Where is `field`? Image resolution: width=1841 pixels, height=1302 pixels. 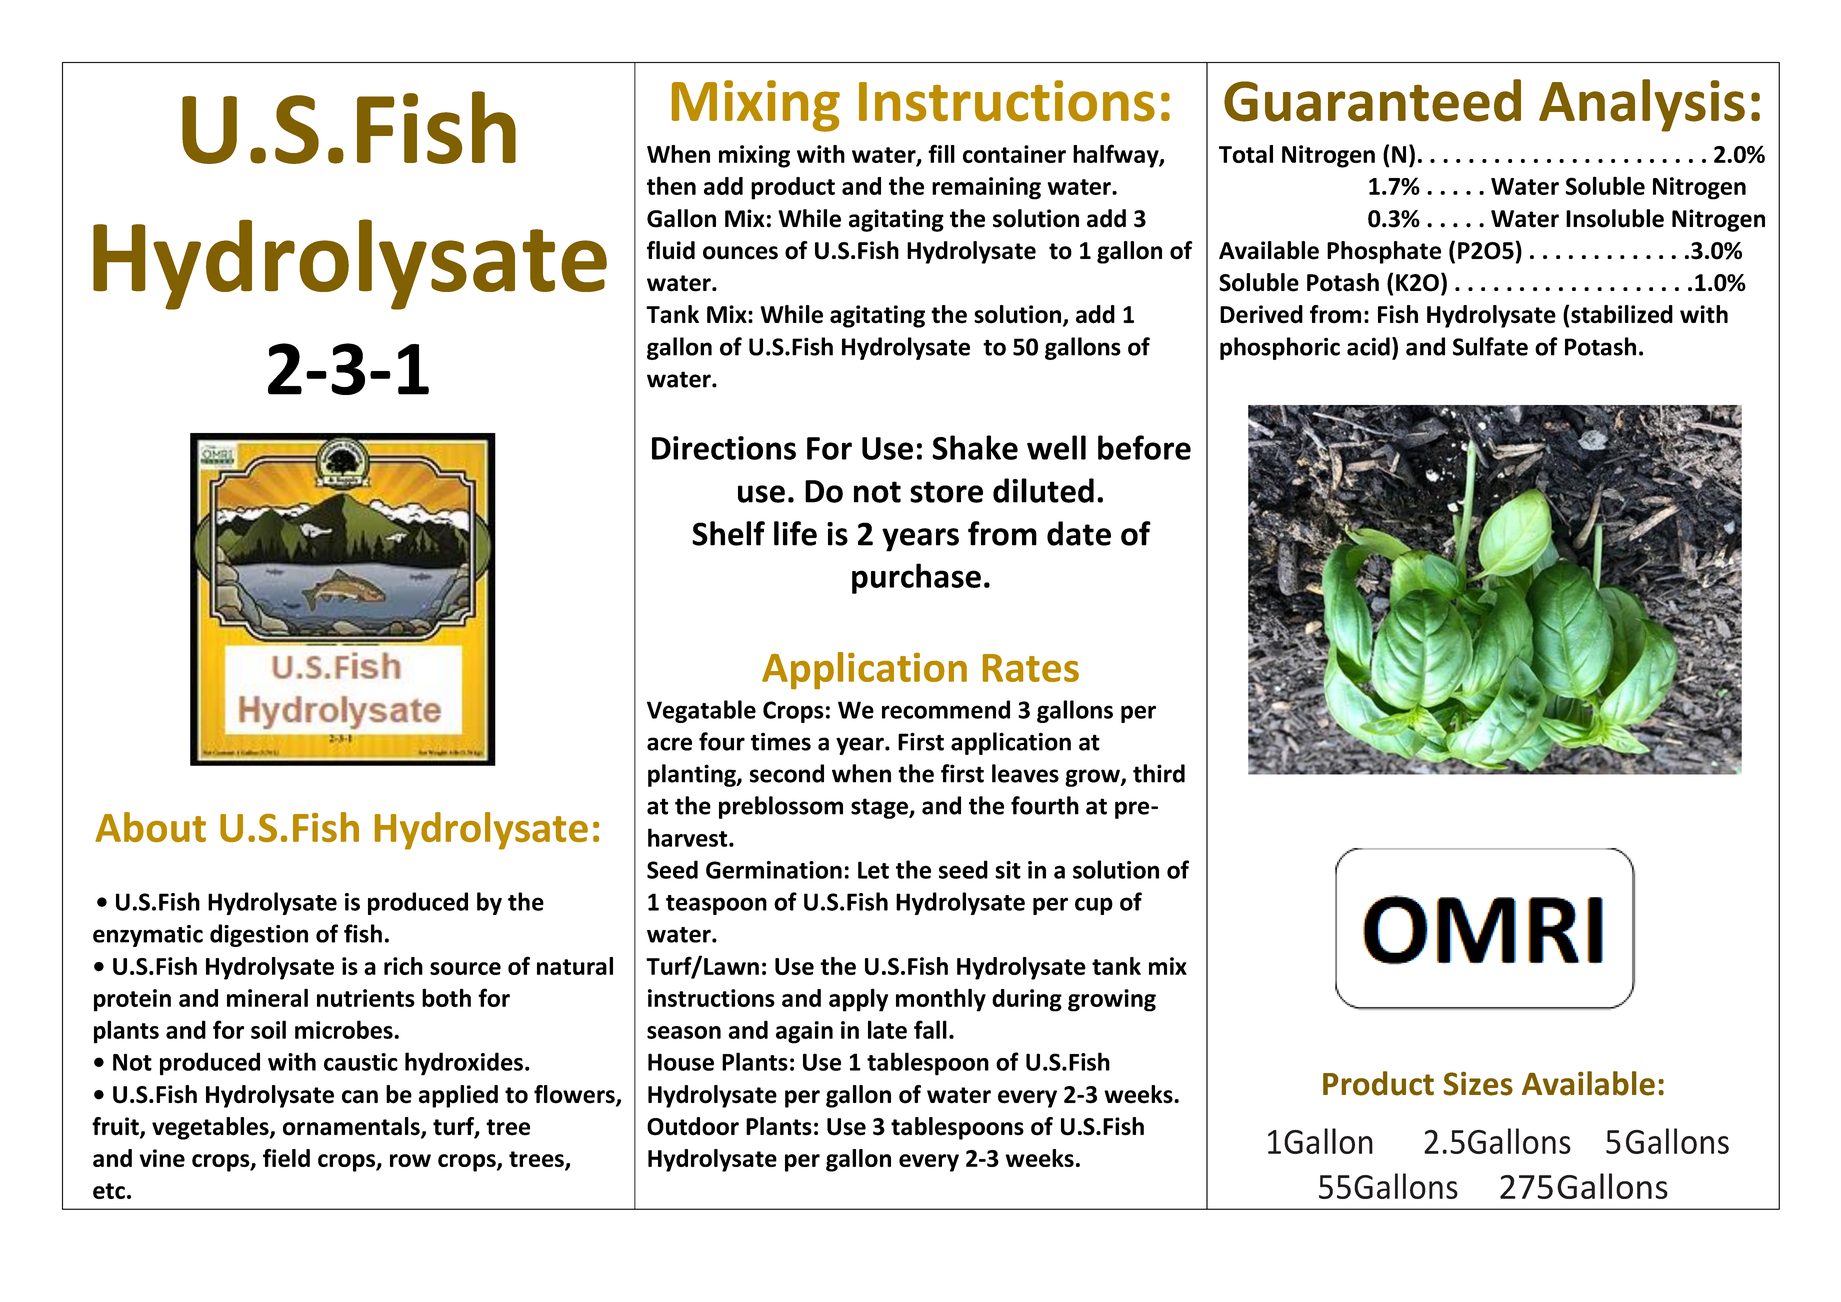 field is located at coordinates (286, 1158).
